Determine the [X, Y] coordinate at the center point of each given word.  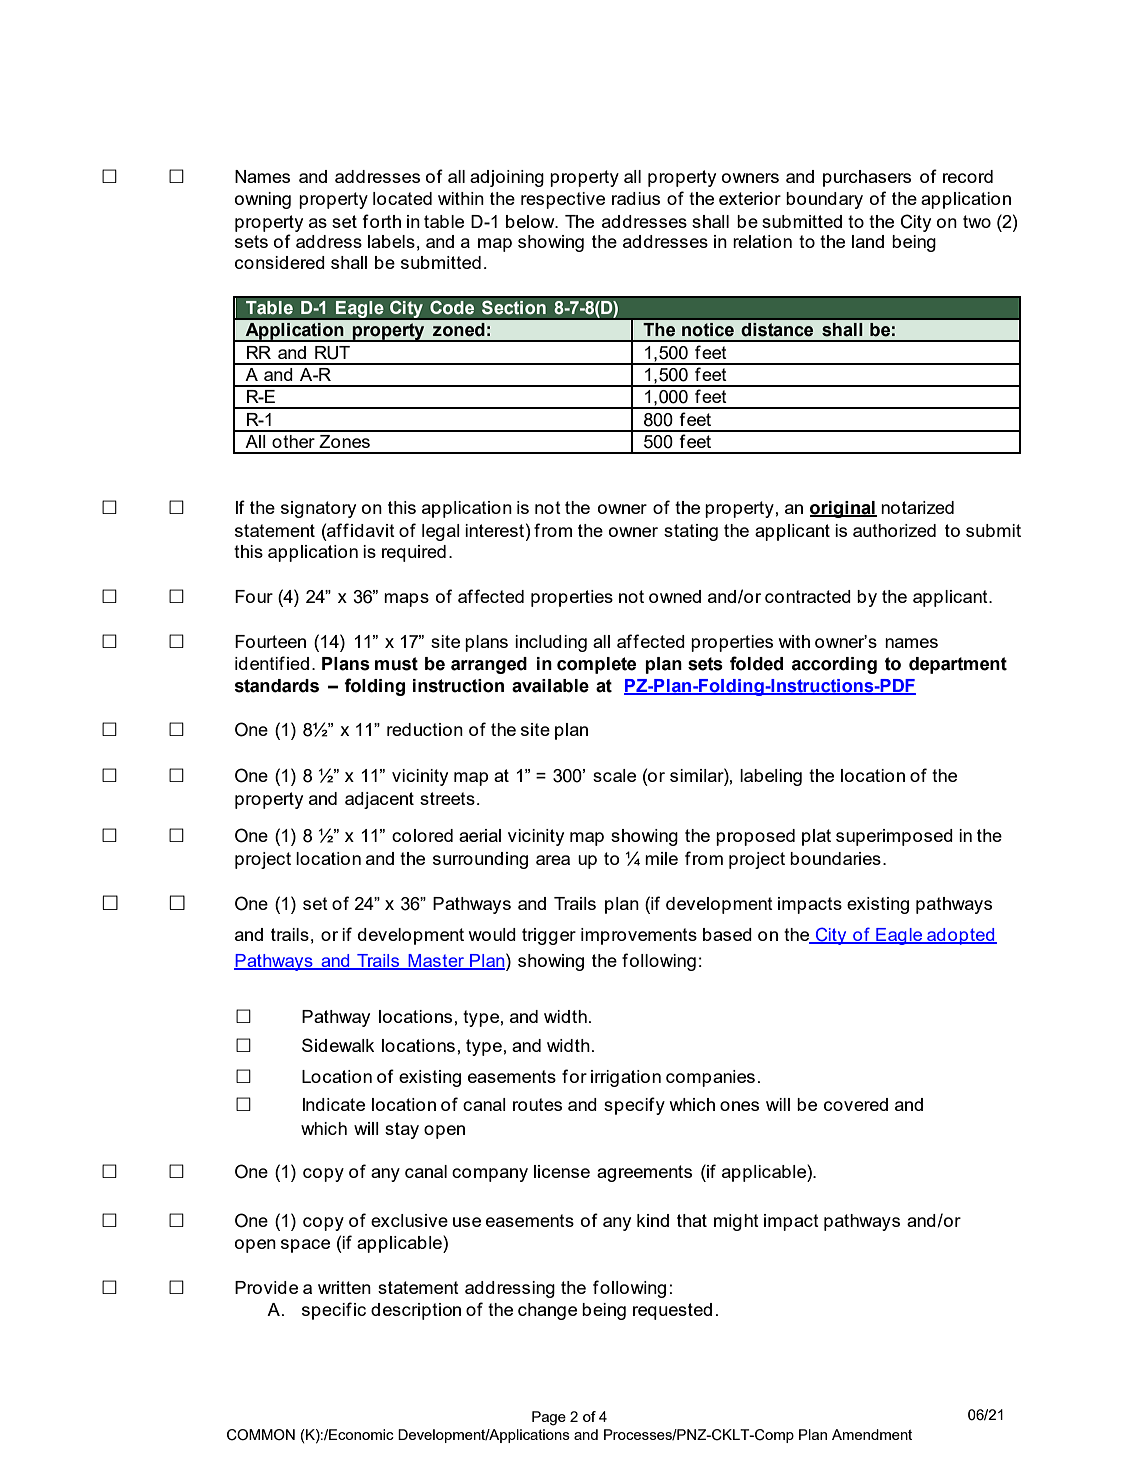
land [868, 241]
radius [636, 198]
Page [549, 1418]
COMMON [261, 1435]
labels [391, 241]
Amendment [872, 1434]
